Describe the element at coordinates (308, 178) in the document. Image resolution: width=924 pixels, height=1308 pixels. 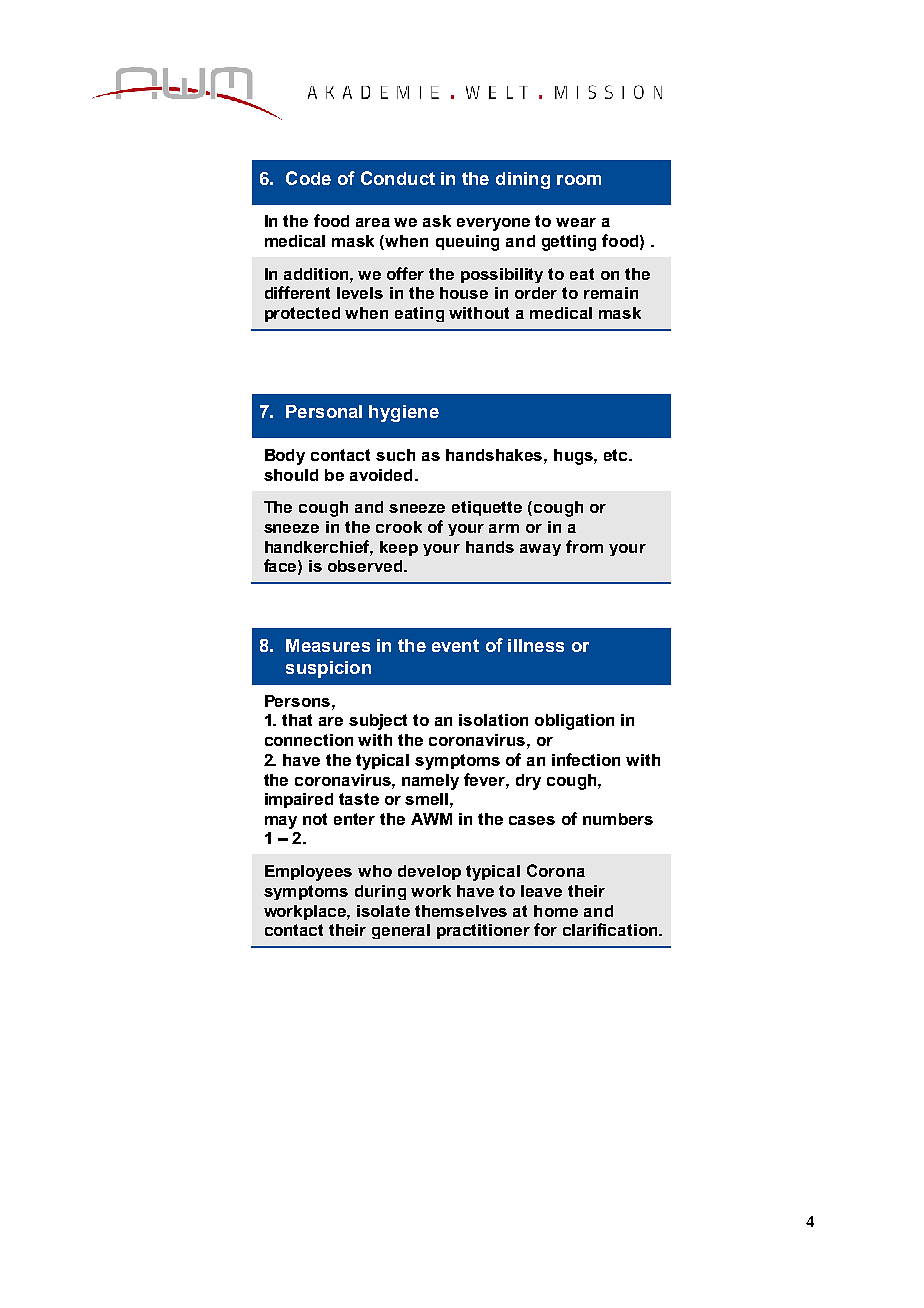
I see `Code` at that location.
